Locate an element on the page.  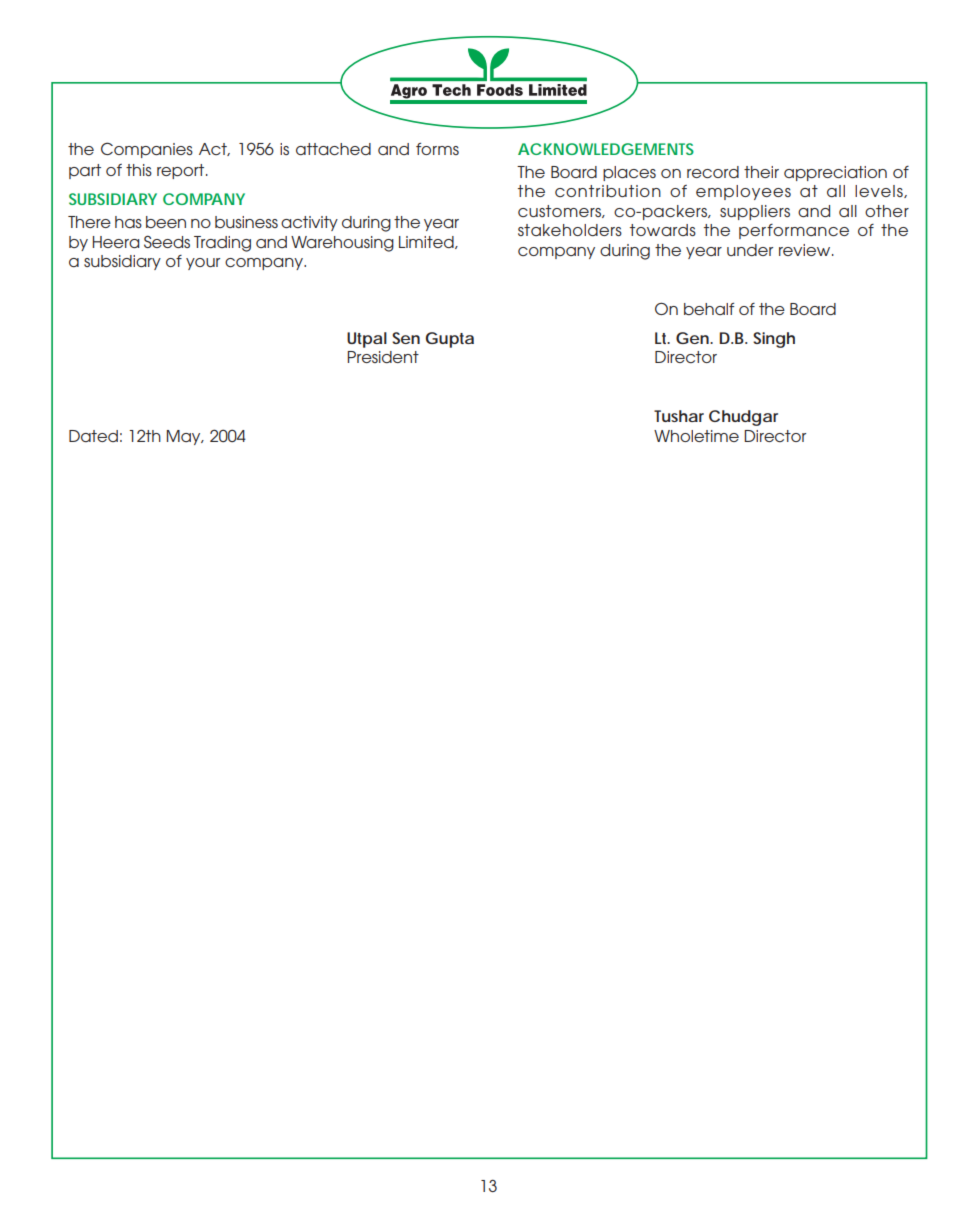
Companies is located at coordinates (147, 150).
